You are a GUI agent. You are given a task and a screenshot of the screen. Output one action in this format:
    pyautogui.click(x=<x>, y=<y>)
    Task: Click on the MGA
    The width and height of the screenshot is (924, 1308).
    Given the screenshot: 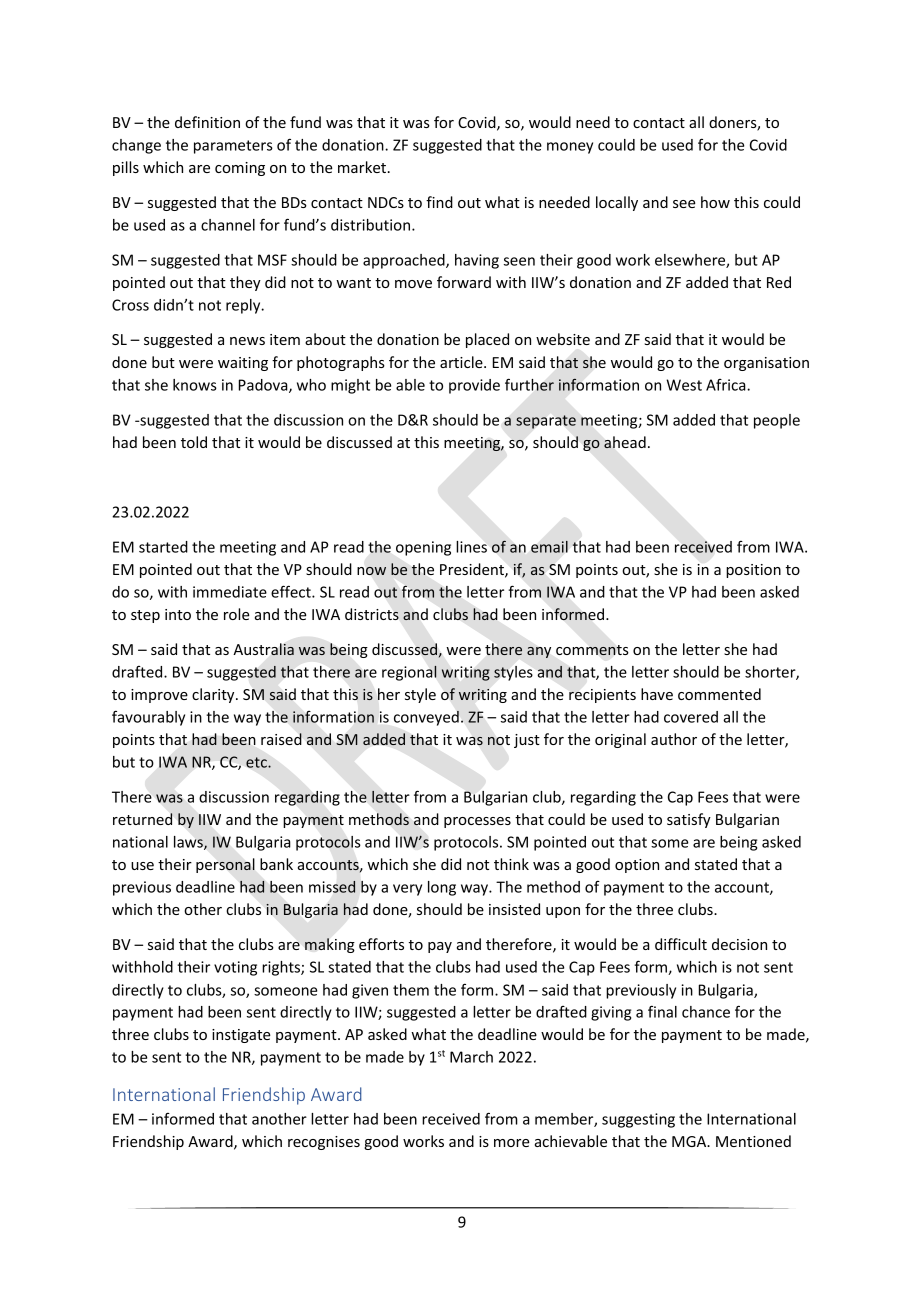 What is the action you would take?
    pyautogui.click(x=690, y=1141)
